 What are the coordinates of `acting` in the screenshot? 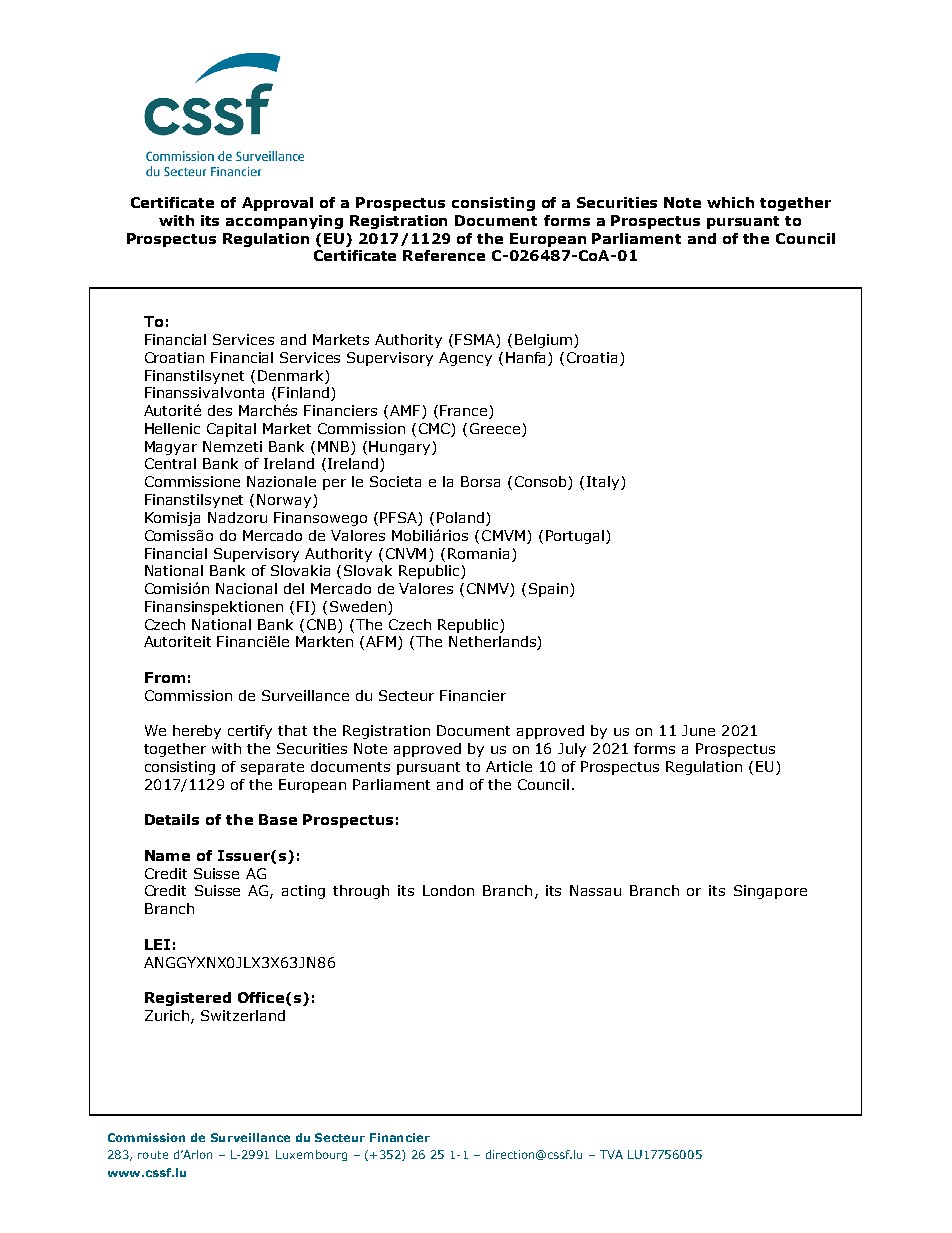 It's located at (303, 892).
